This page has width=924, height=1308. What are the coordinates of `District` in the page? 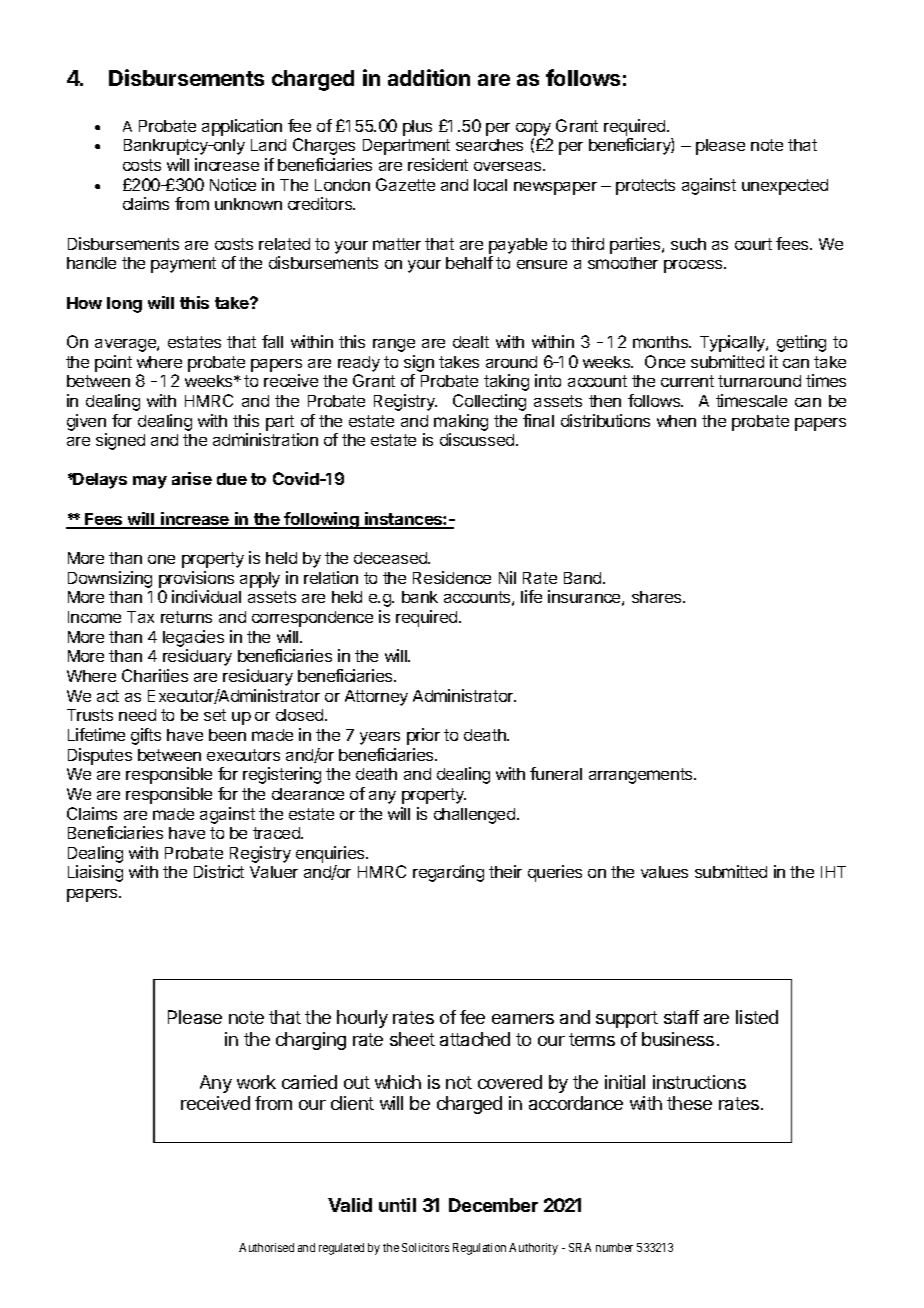 It's located at (219, 871).
